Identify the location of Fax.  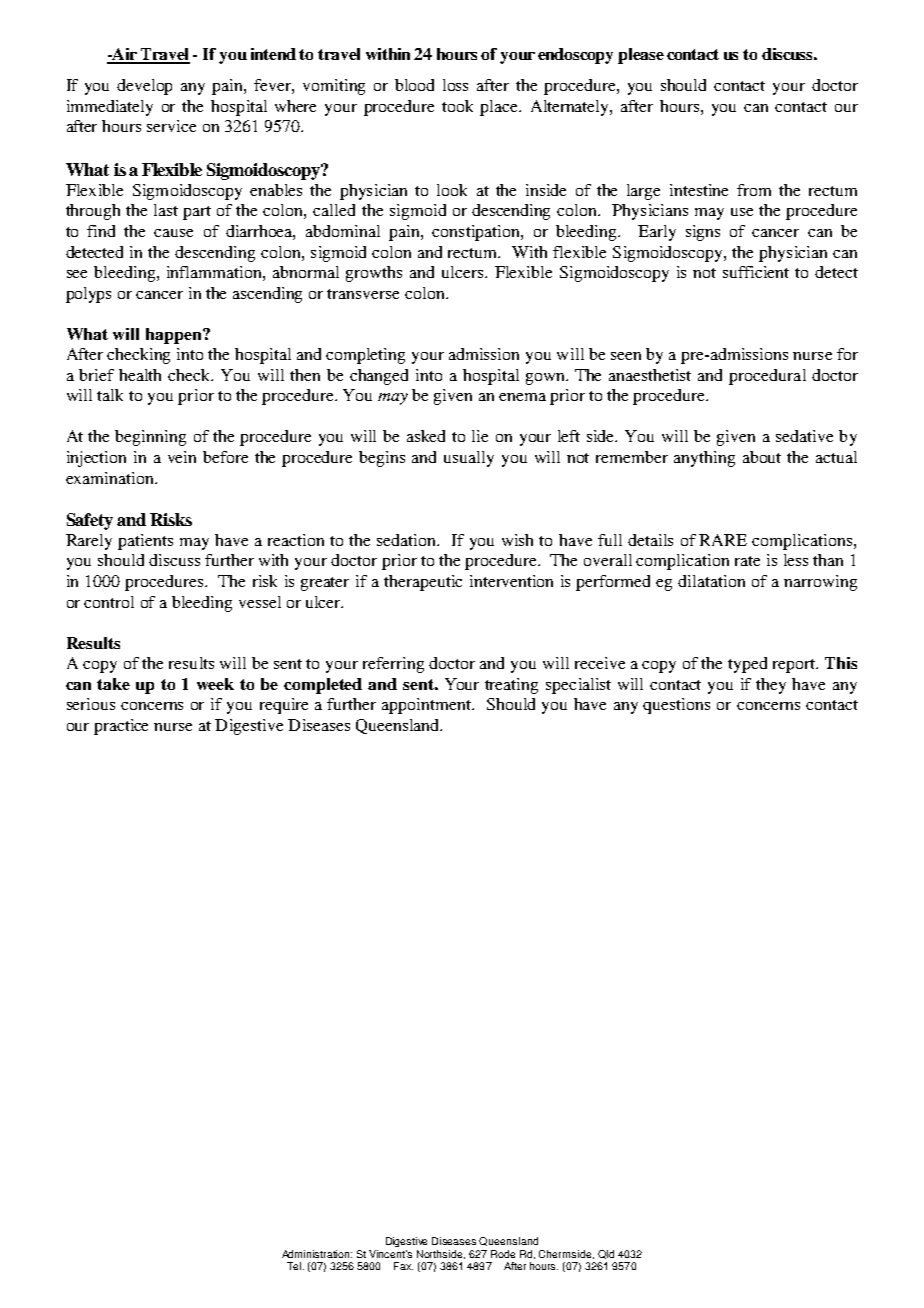
(403, 1266).
